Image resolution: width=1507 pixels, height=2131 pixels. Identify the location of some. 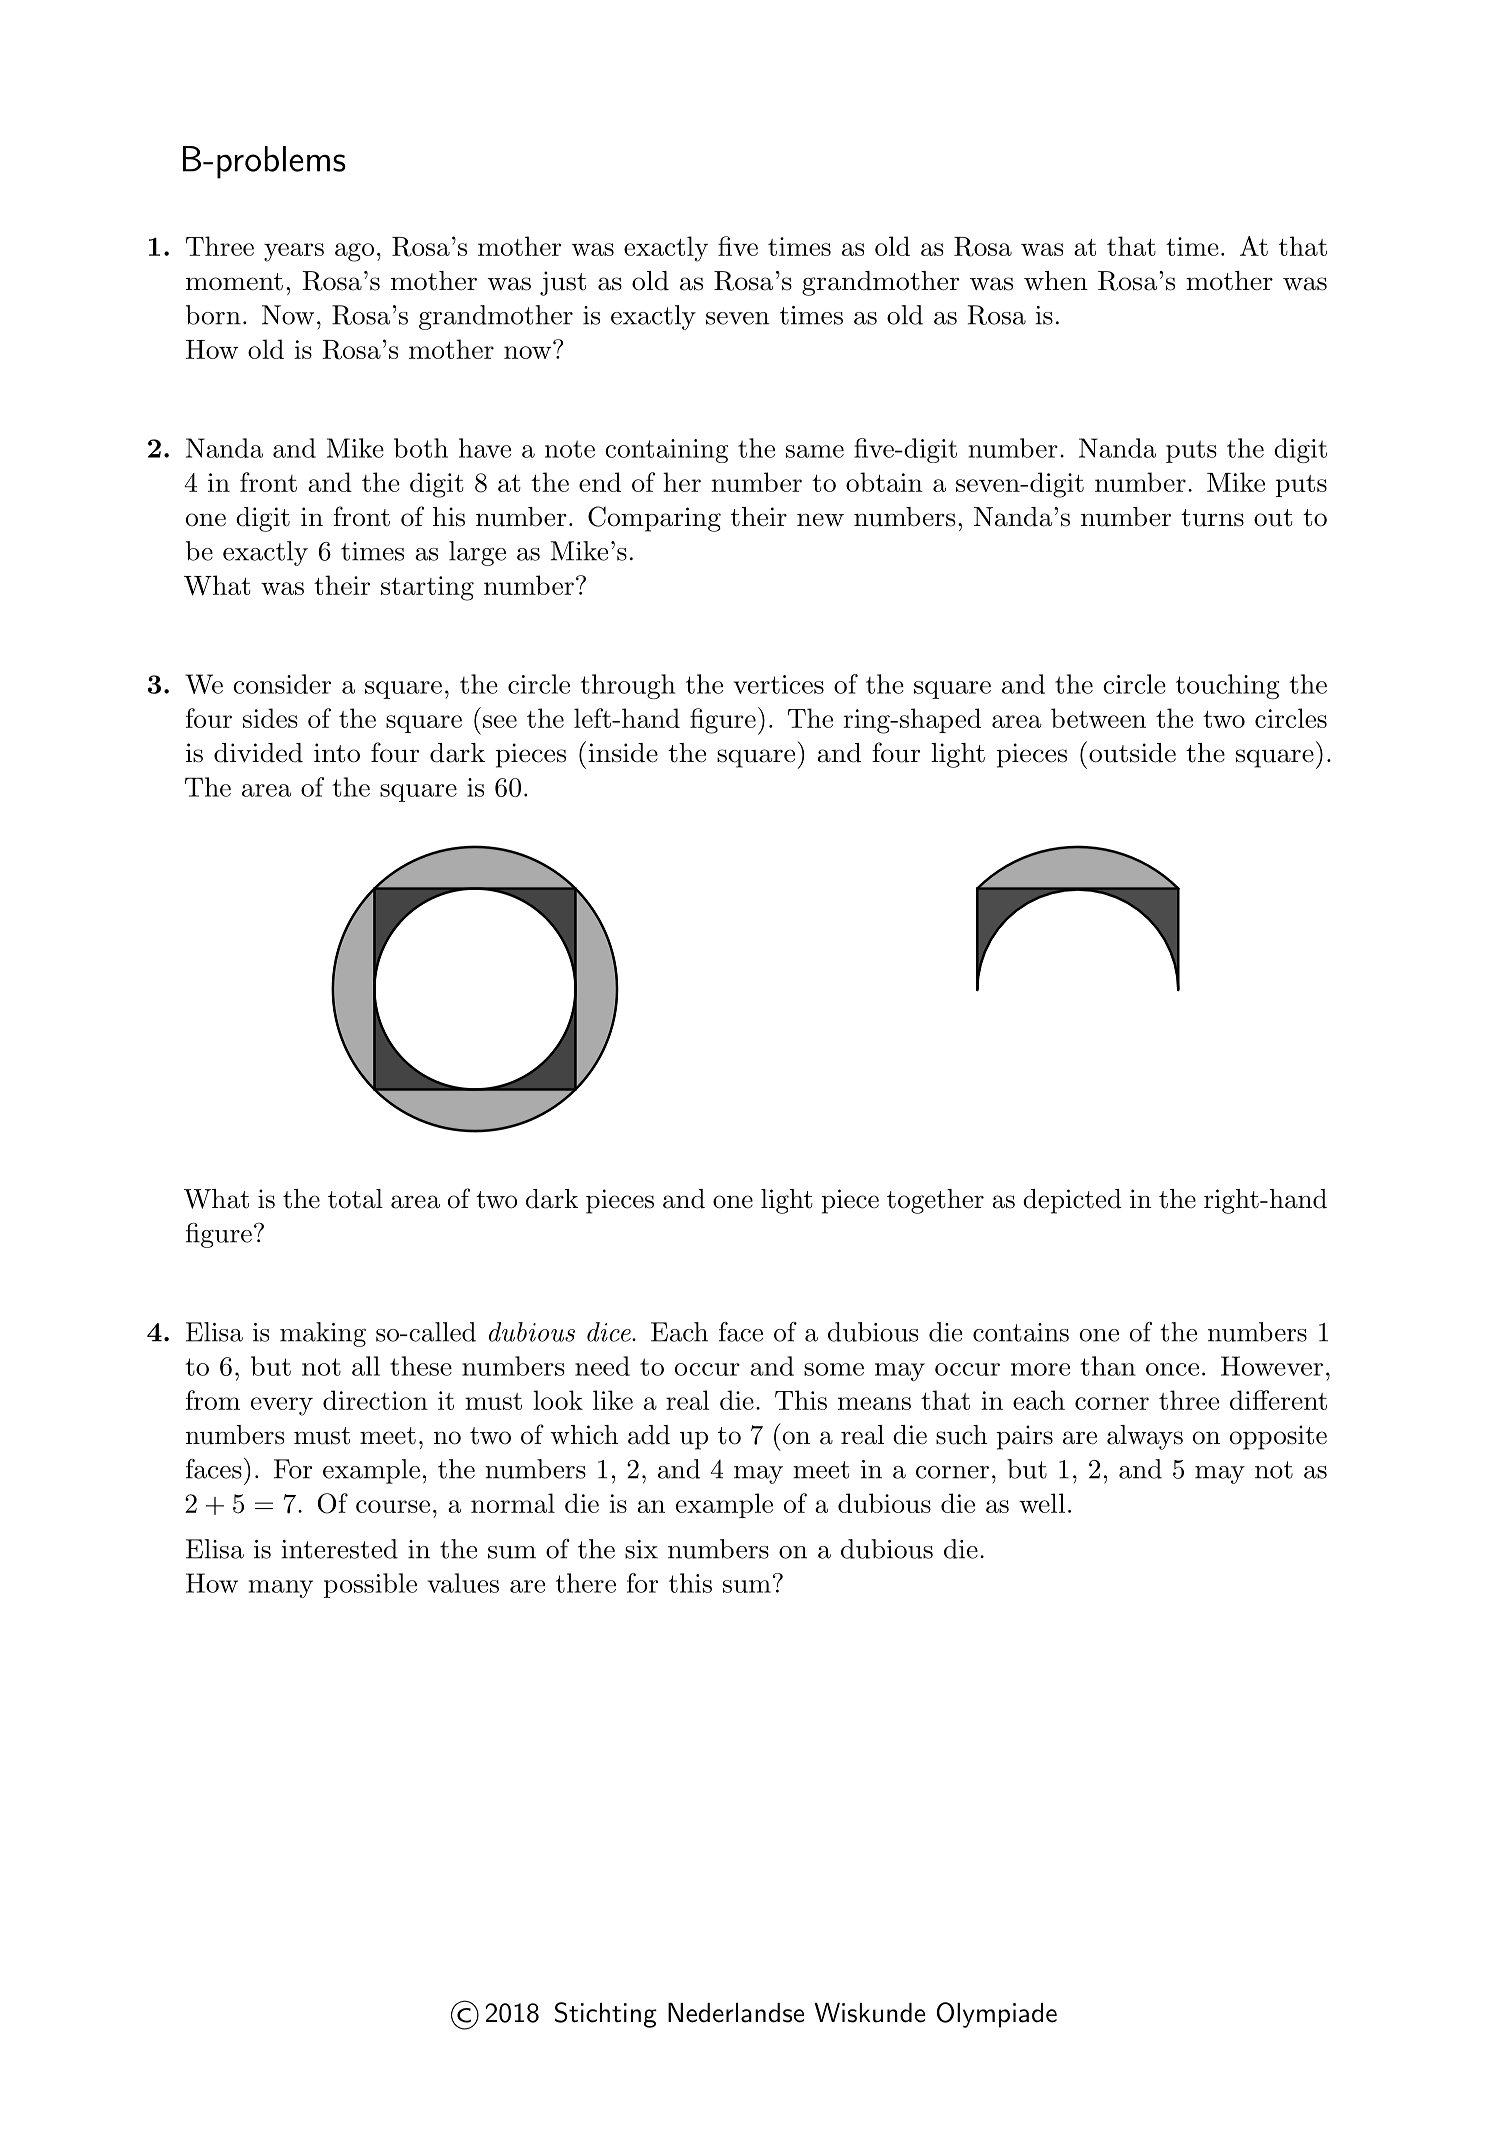
(834, 1369).
